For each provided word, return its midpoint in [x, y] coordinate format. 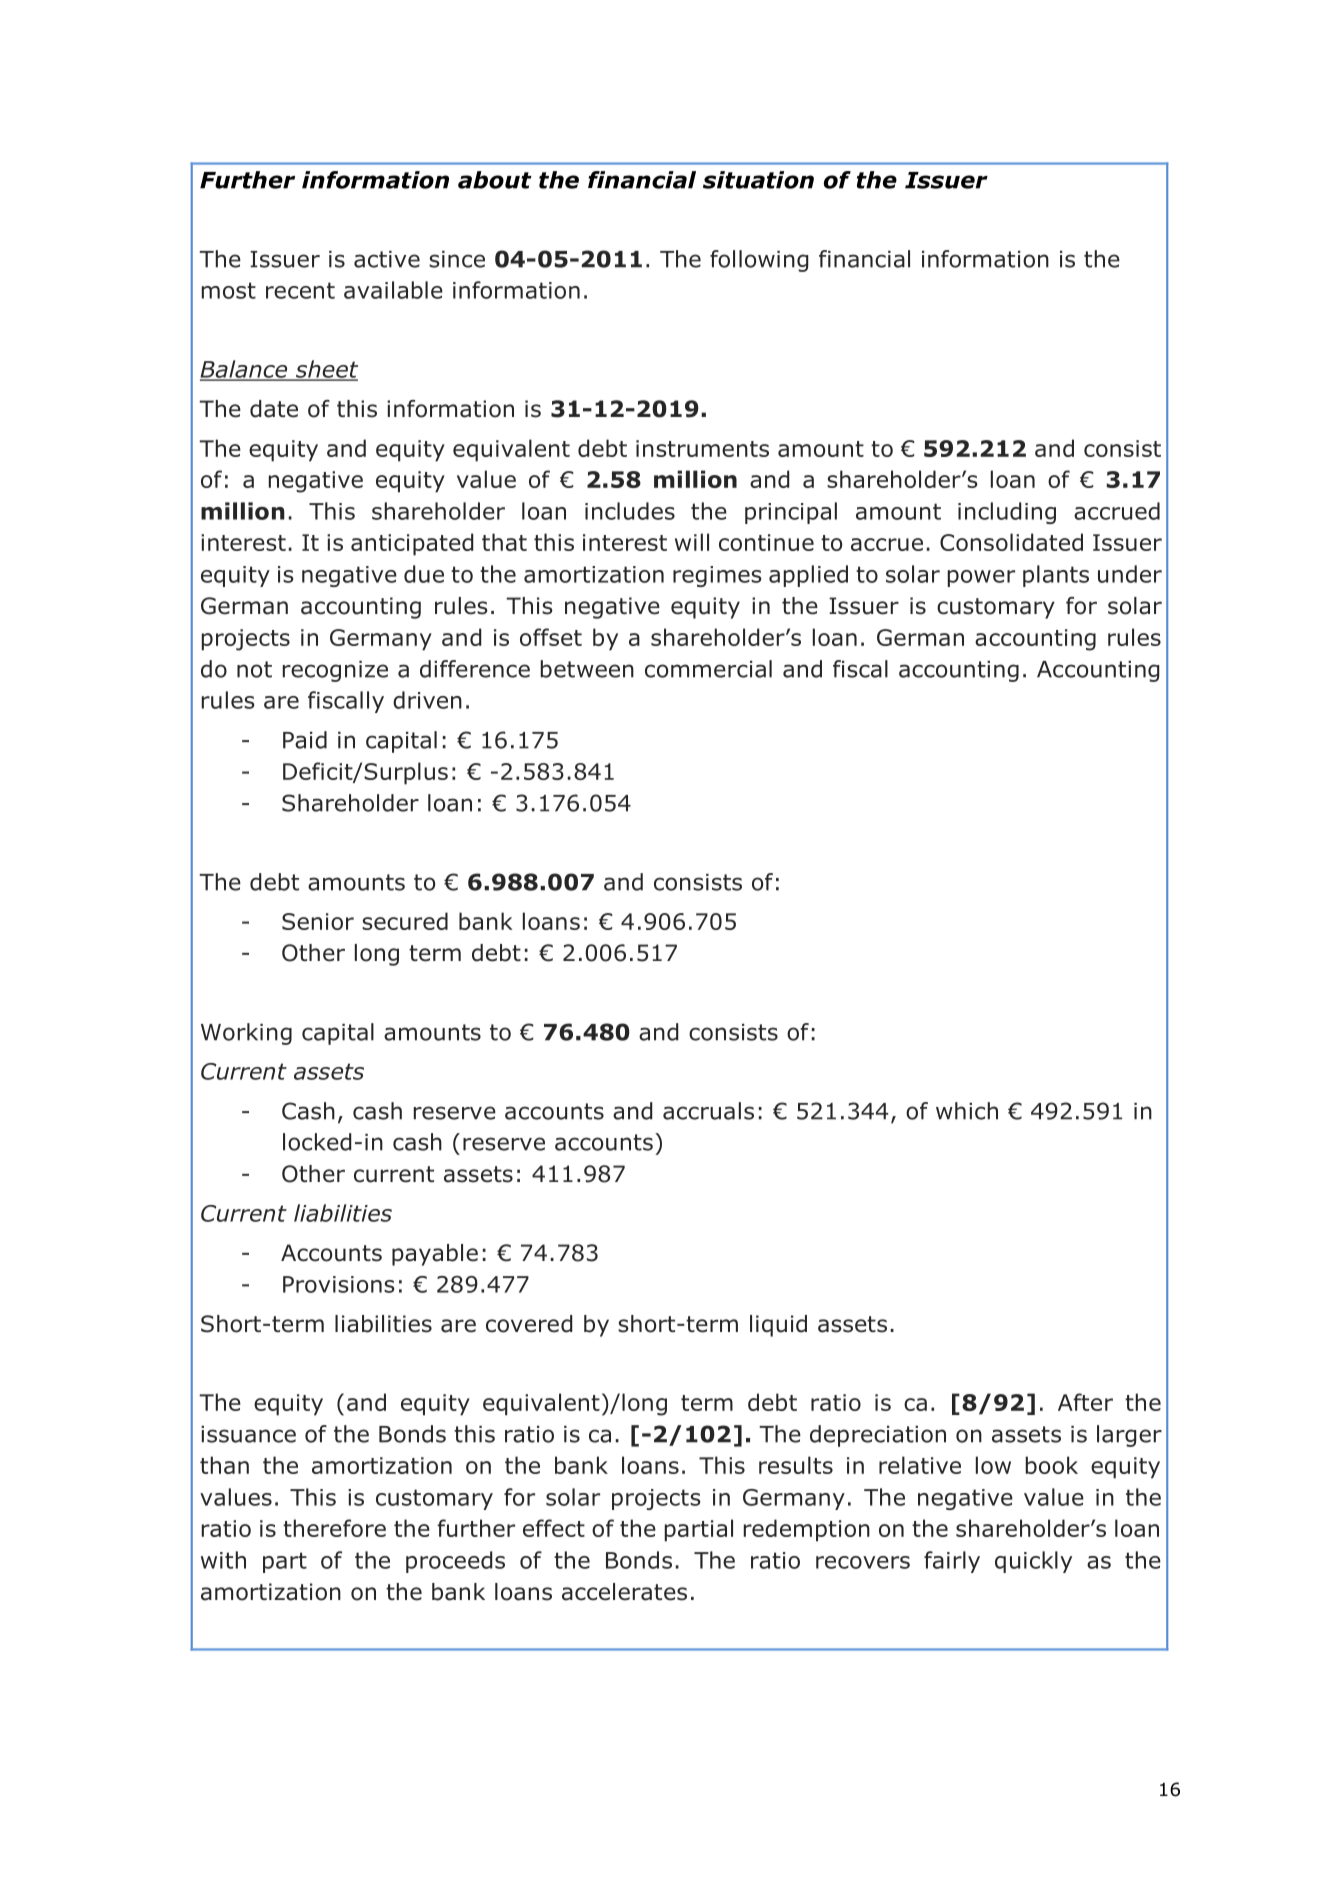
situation [758, 180]
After [1085, 1402]
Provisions [338, 1284]
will [692, 542]
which [967, 1111]
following [759, 261]
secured [405, 921]
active [387, 259]
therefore [334, 1528]
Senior [318, 921]
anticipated [412, 544]
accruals [708, 1111]
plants [1056, 576]
